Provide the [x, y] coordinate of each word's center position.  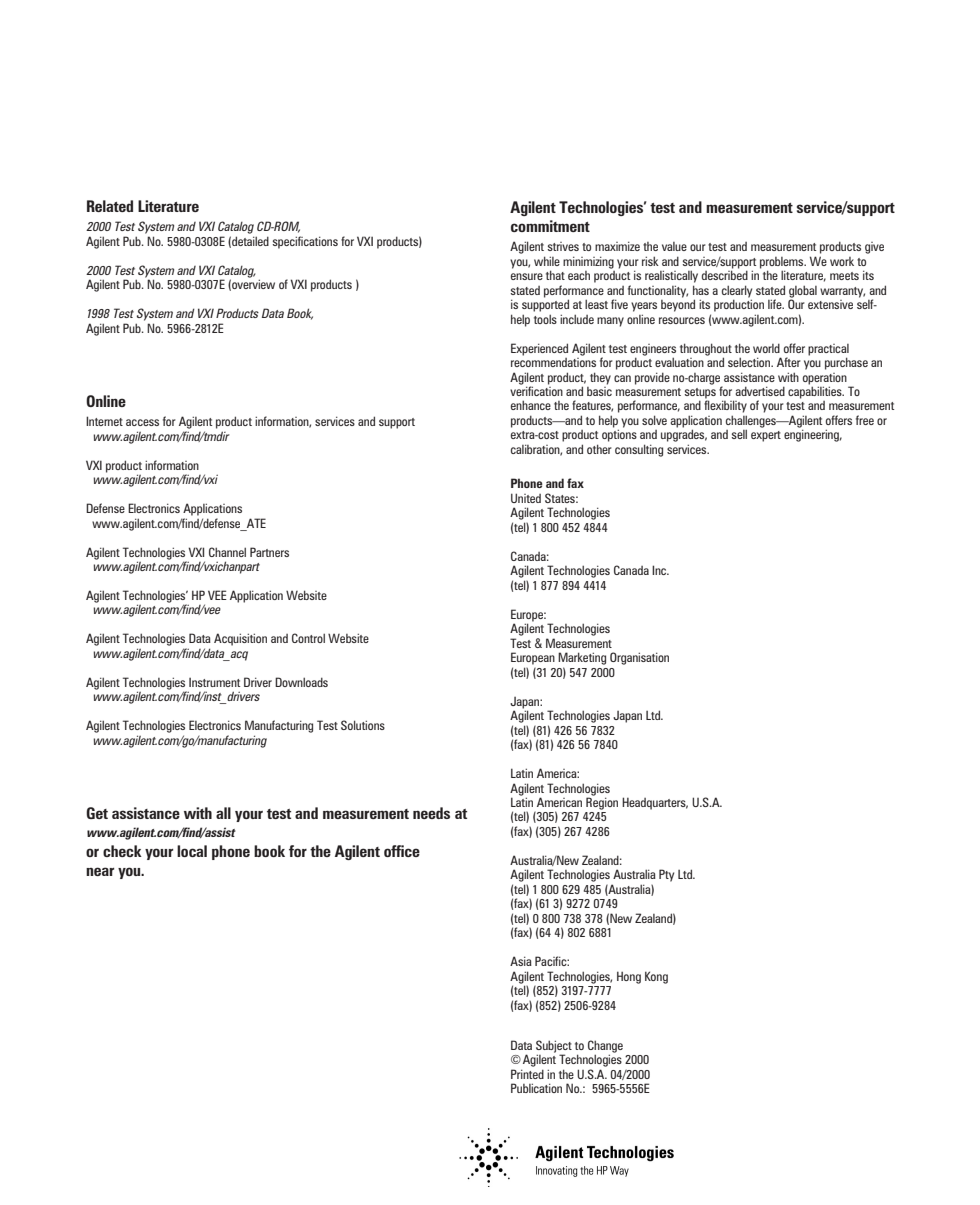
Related [110, 206]
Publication [536, 1088]
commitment [550, 226]
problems [783, 264]
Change [605, 1047]
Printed [527, 1074]
